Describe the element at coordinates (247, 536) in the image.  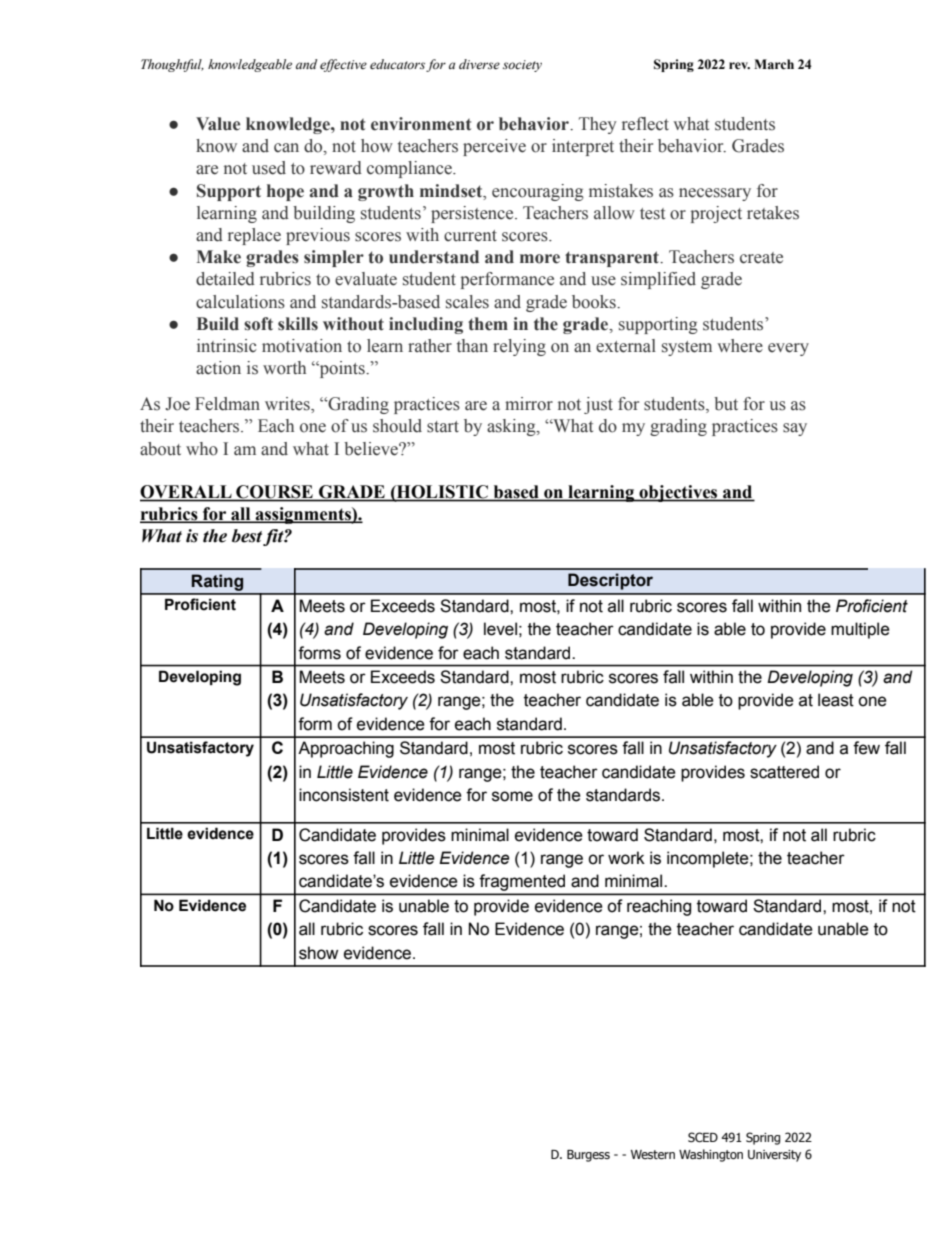
I see `best` at that location.
